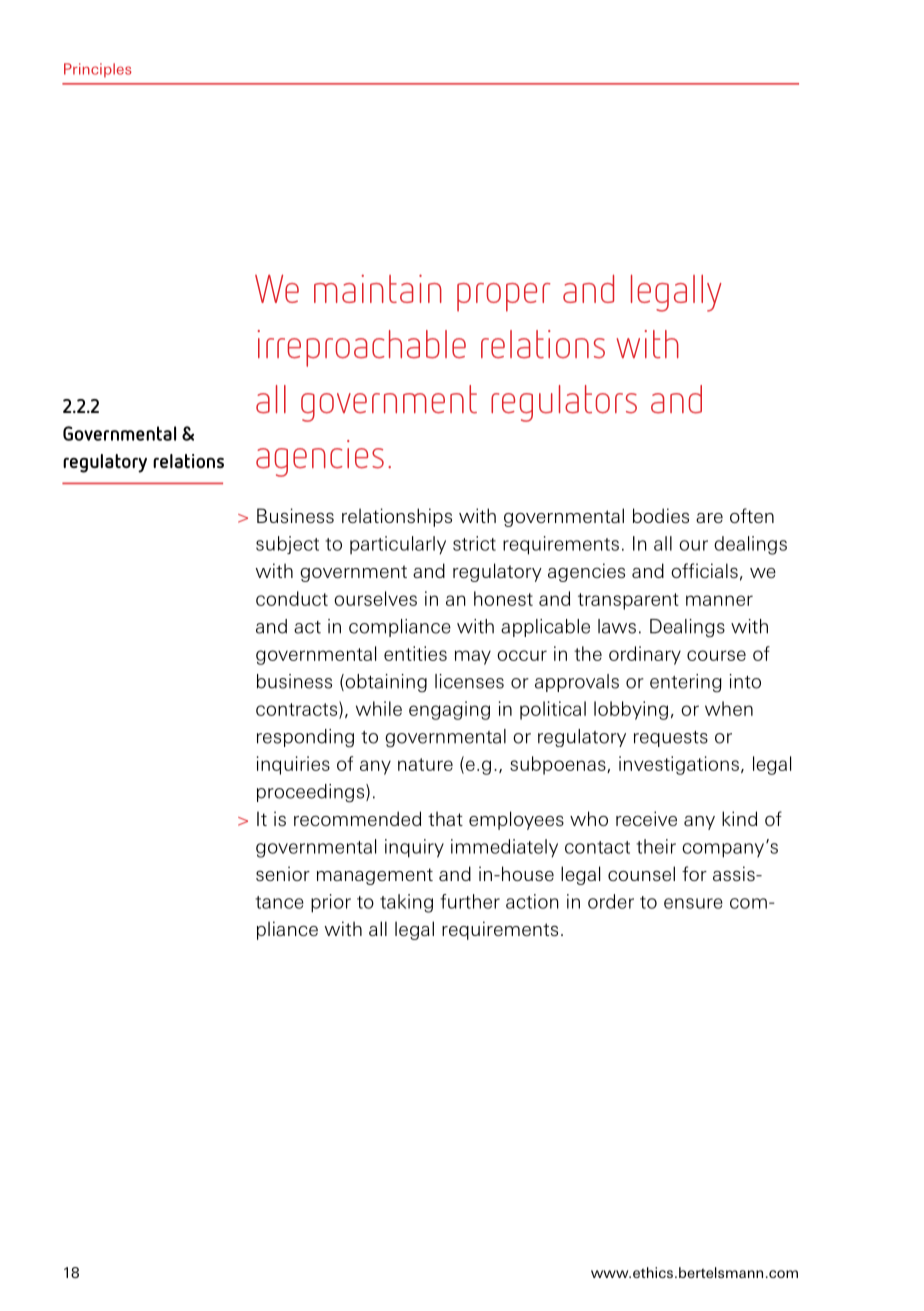  Describe the element at coordinates (564, 403) in the image. I see `regulators` at that location.
